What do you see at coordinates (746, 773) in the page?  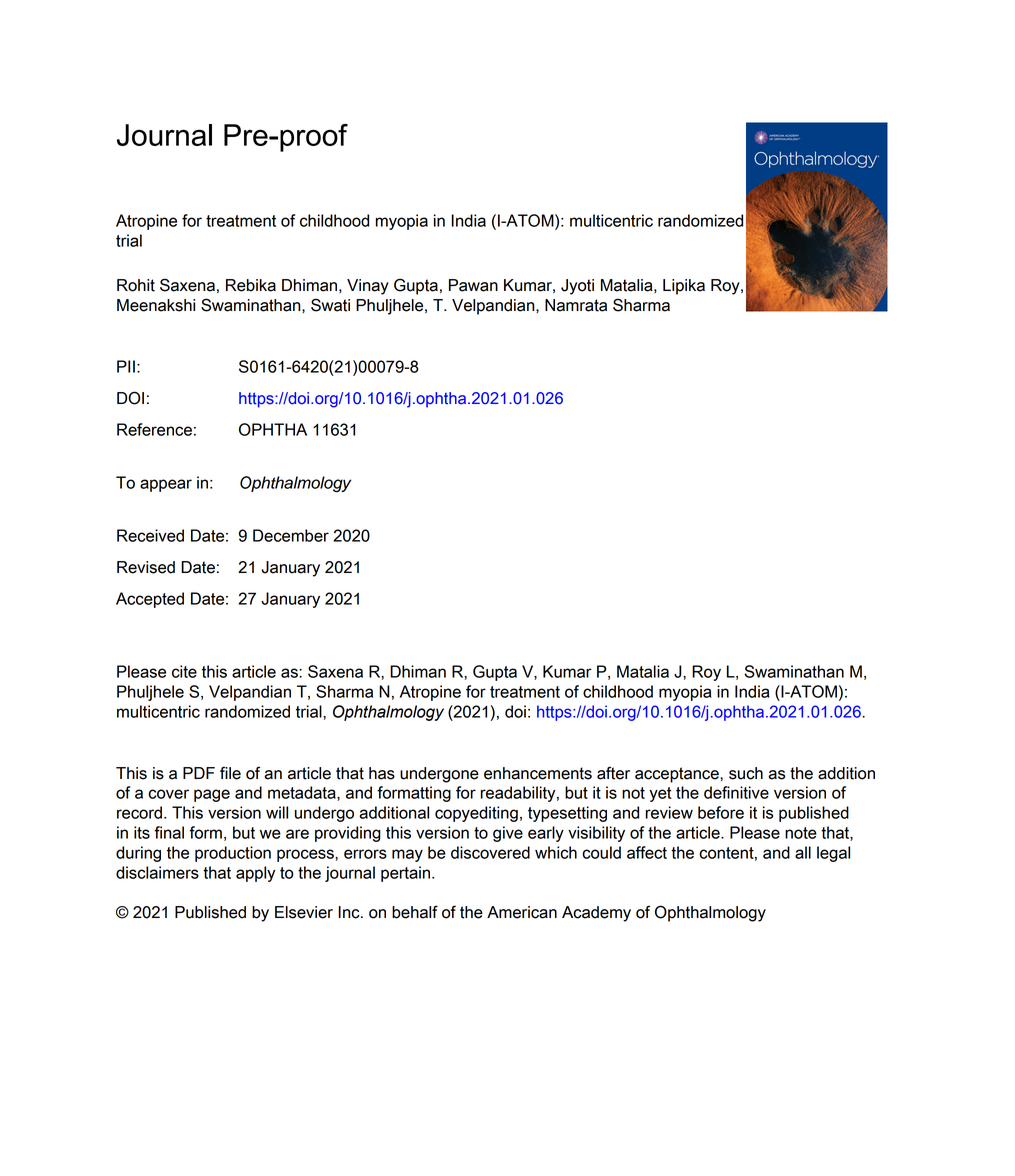 I see `such` at bounding box center [746, 773].
